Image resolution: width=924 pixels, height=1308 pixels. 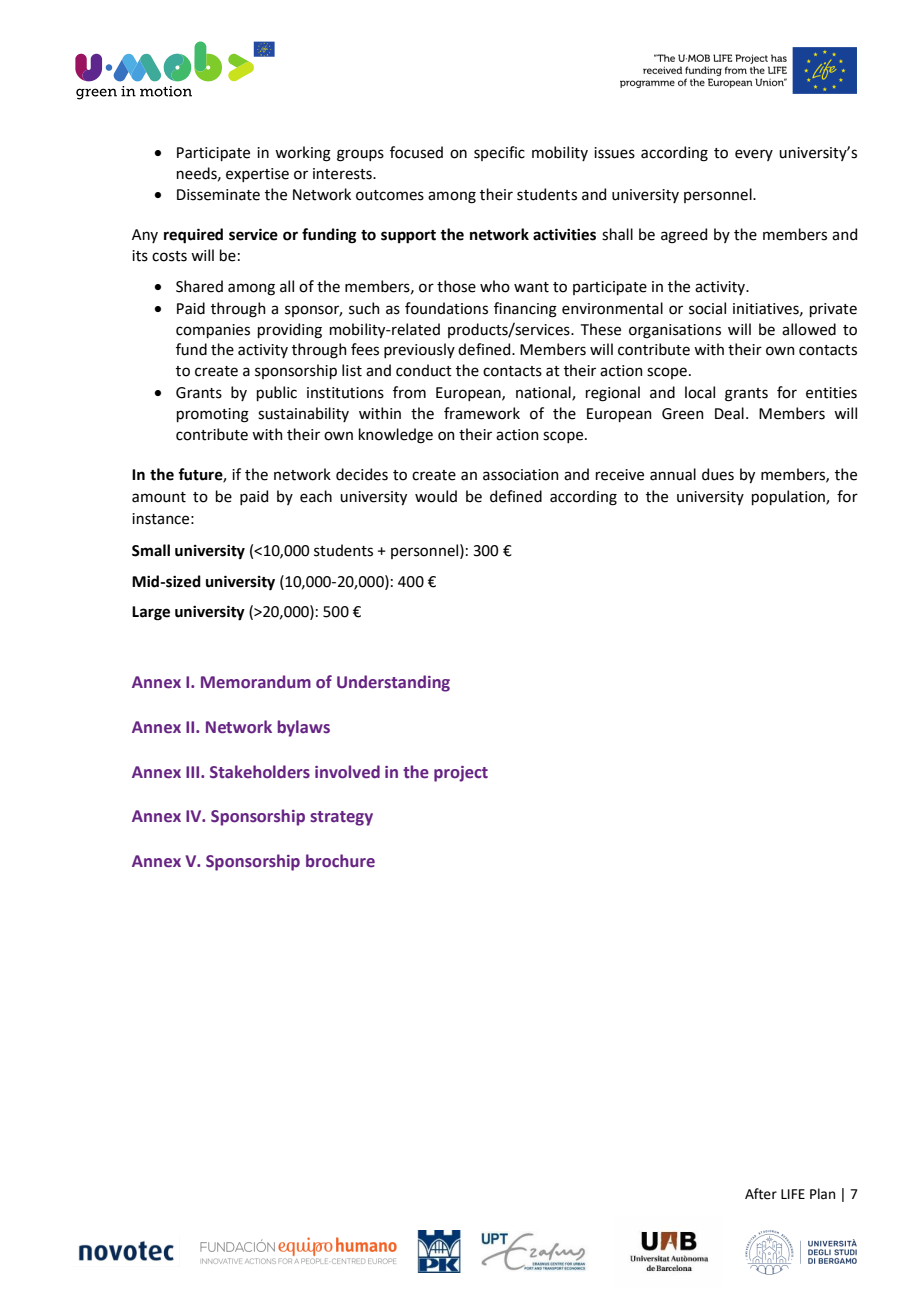 What do you see at coordinates (260, 772) in the screenshot?
I see `Stakeholders` at bounding box center [260, 772].
